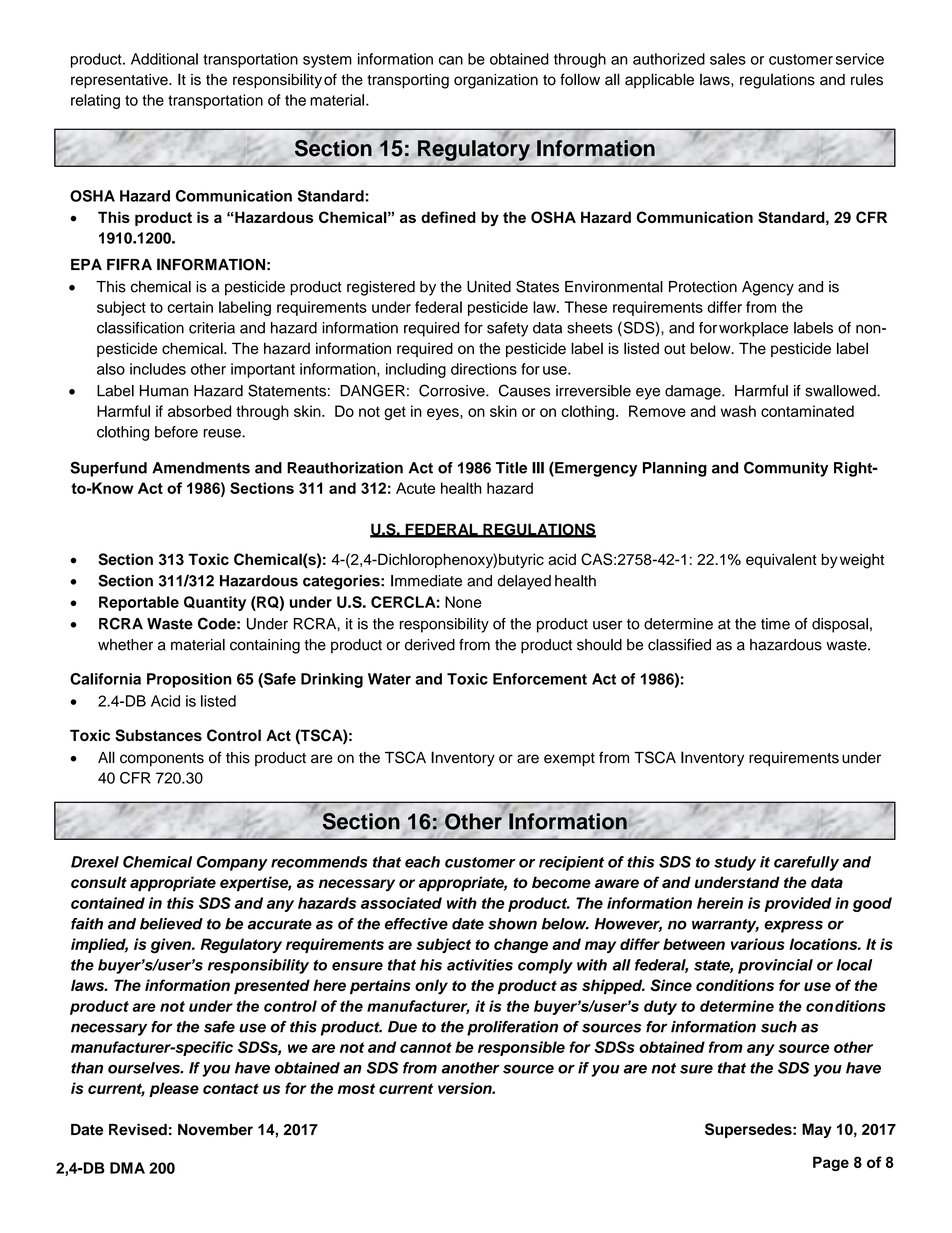 This screenshot has width=952, height=1233. What do you see at coordinates (232, 863) in the screenshot?
I see `Company` at bounding box center [232, 863].
